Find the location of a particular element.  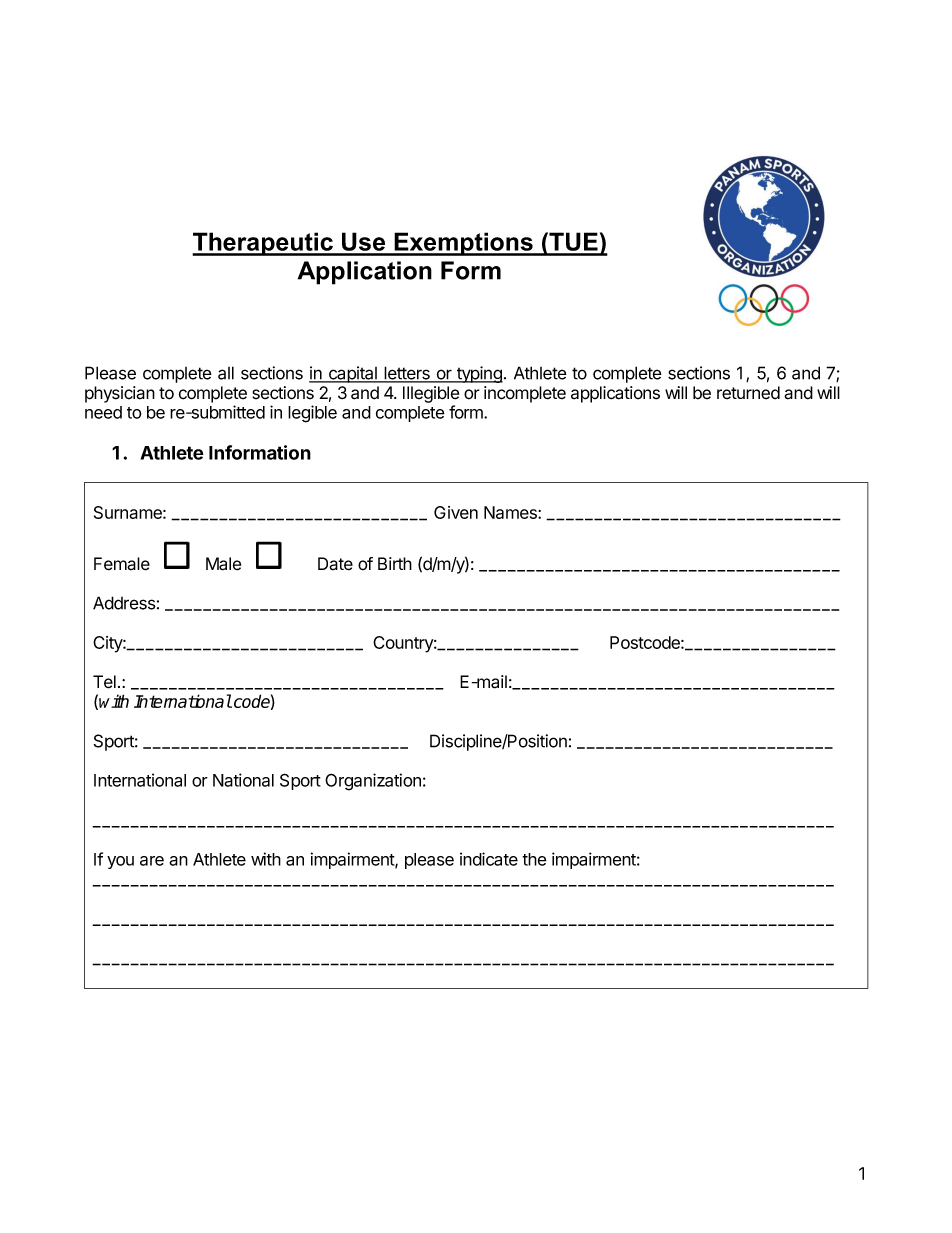

Organization is located at coordinates (373, 782).
